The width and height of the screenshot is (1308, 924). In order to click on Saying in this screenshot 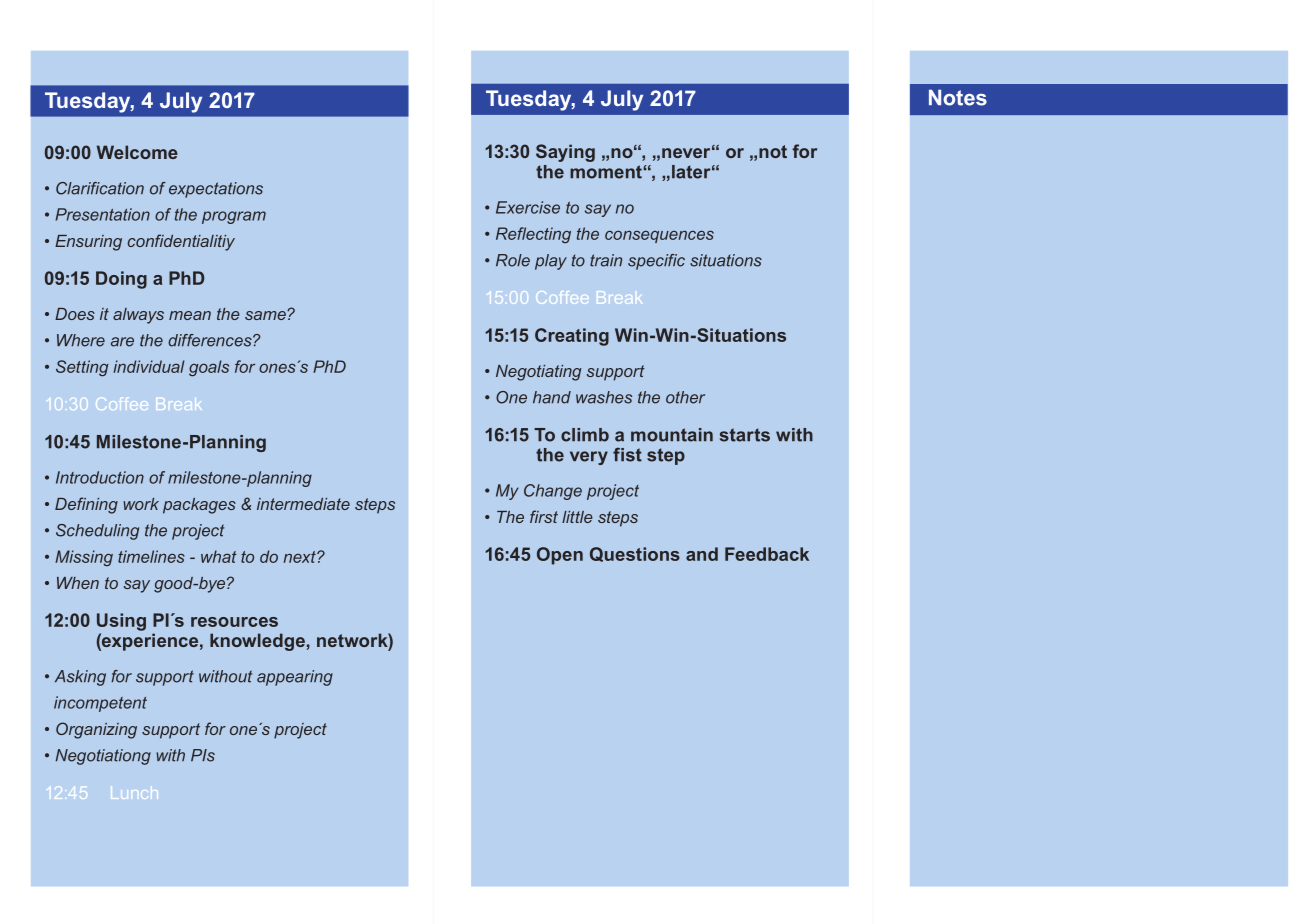, I will do `click(565, 153)`.
